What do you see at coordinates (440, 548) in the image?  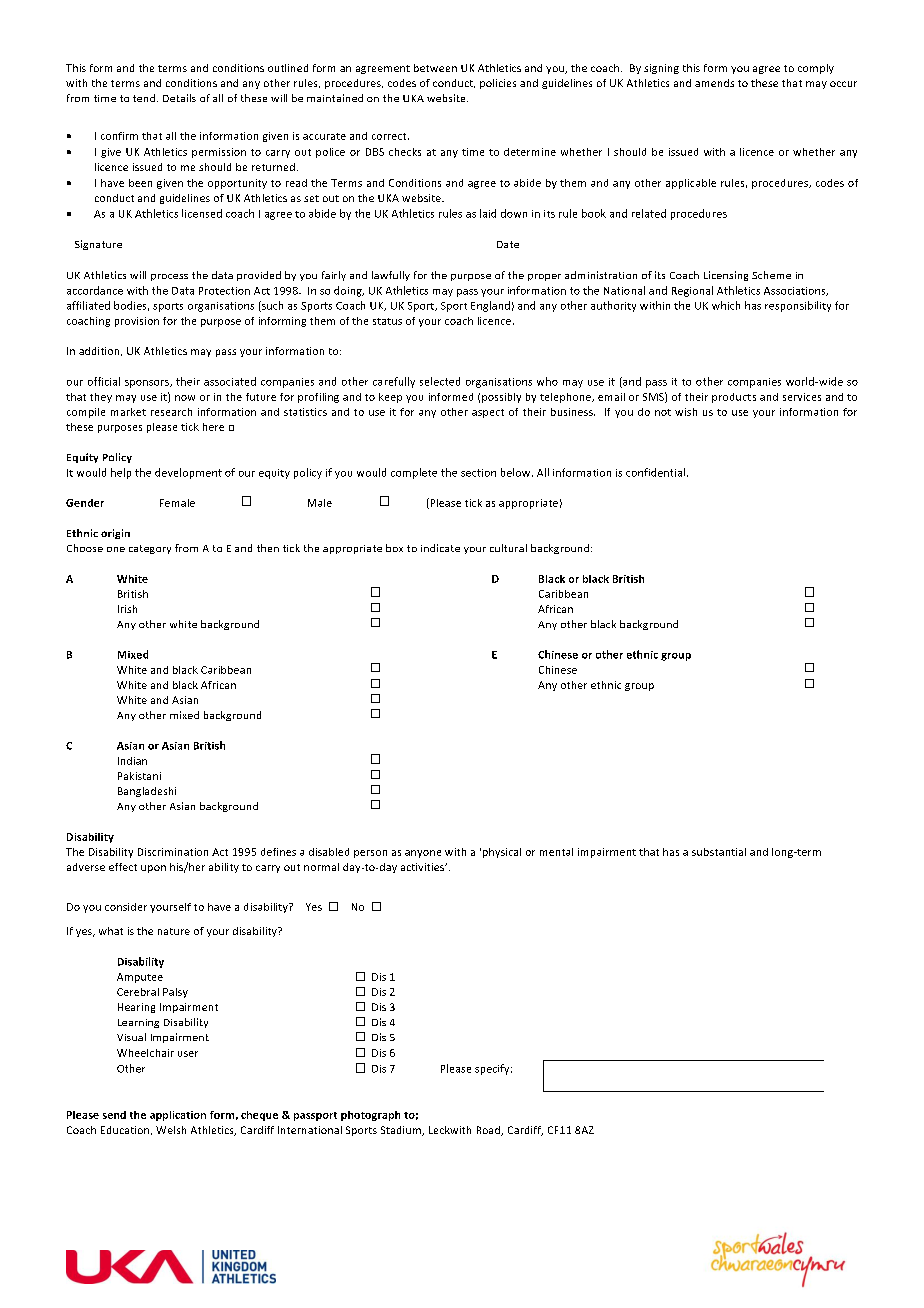 I see `indicate` at bounding box center [440, 548].
